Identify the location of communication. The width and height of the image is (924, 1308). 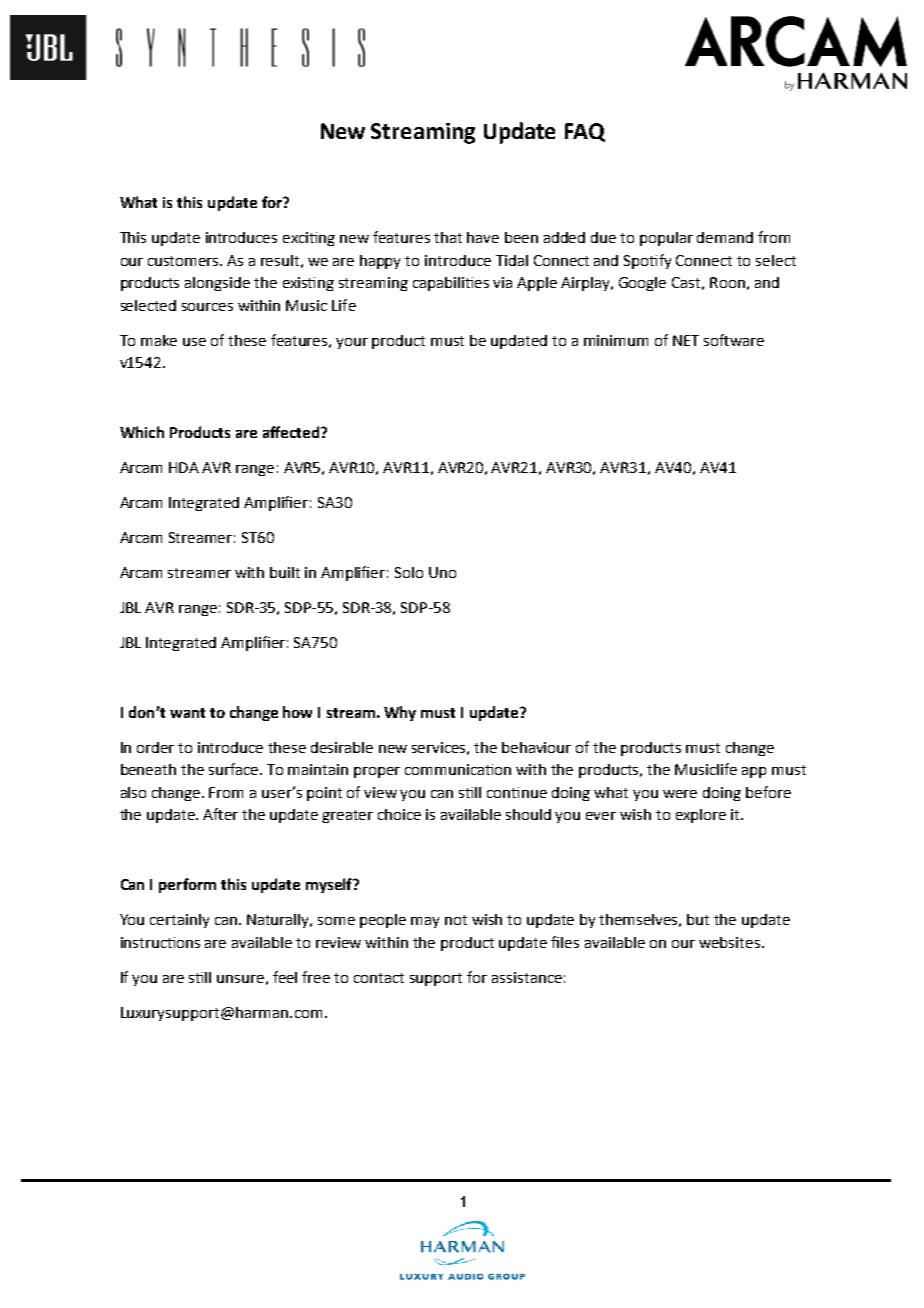
(458, 769).
